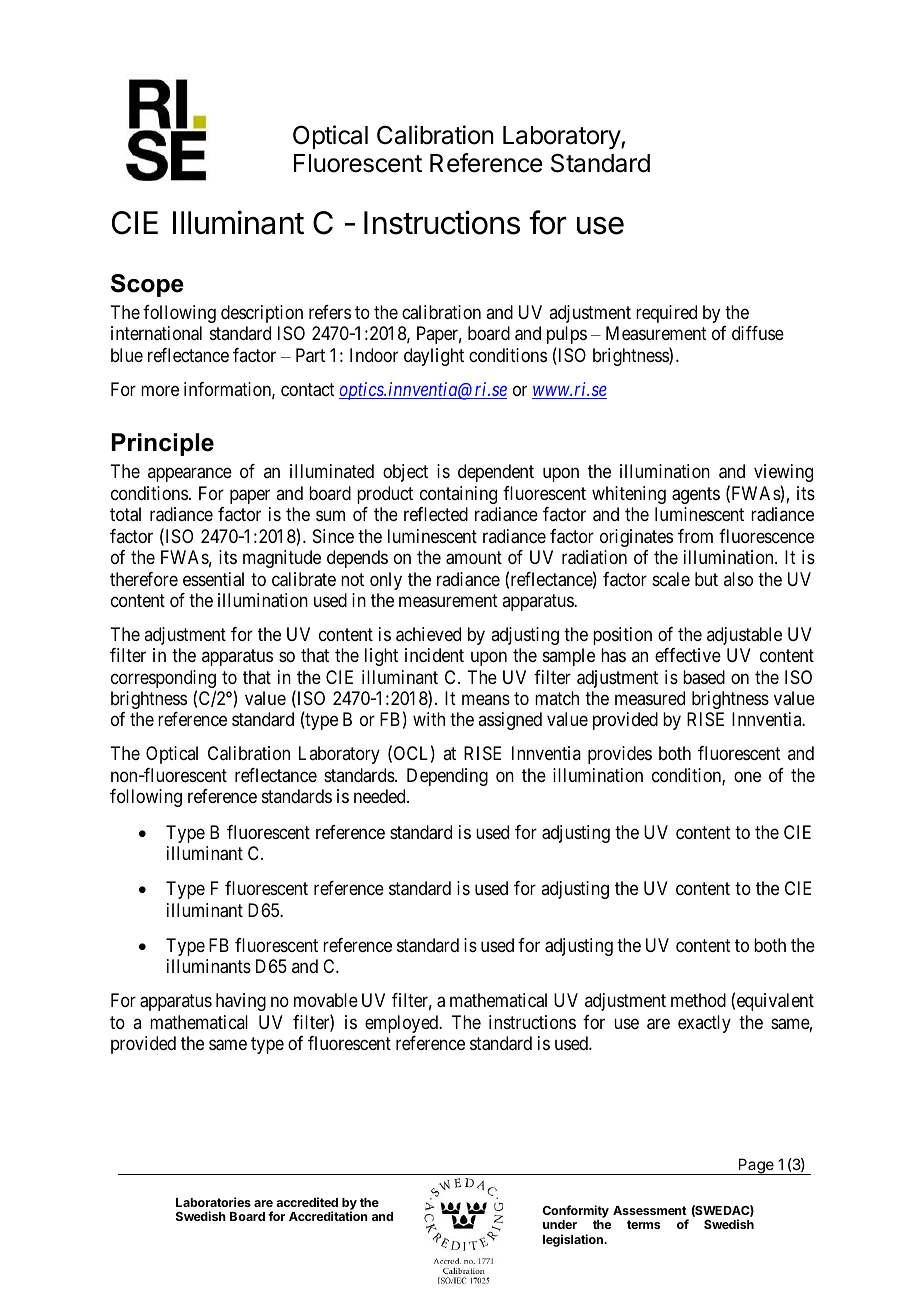 The height and width of the screenshot is (1308, 924). What do you see at coordinates (213, 1202) in the screenshot?
I see `Laboratories` at bounding box center [213, 1202].
